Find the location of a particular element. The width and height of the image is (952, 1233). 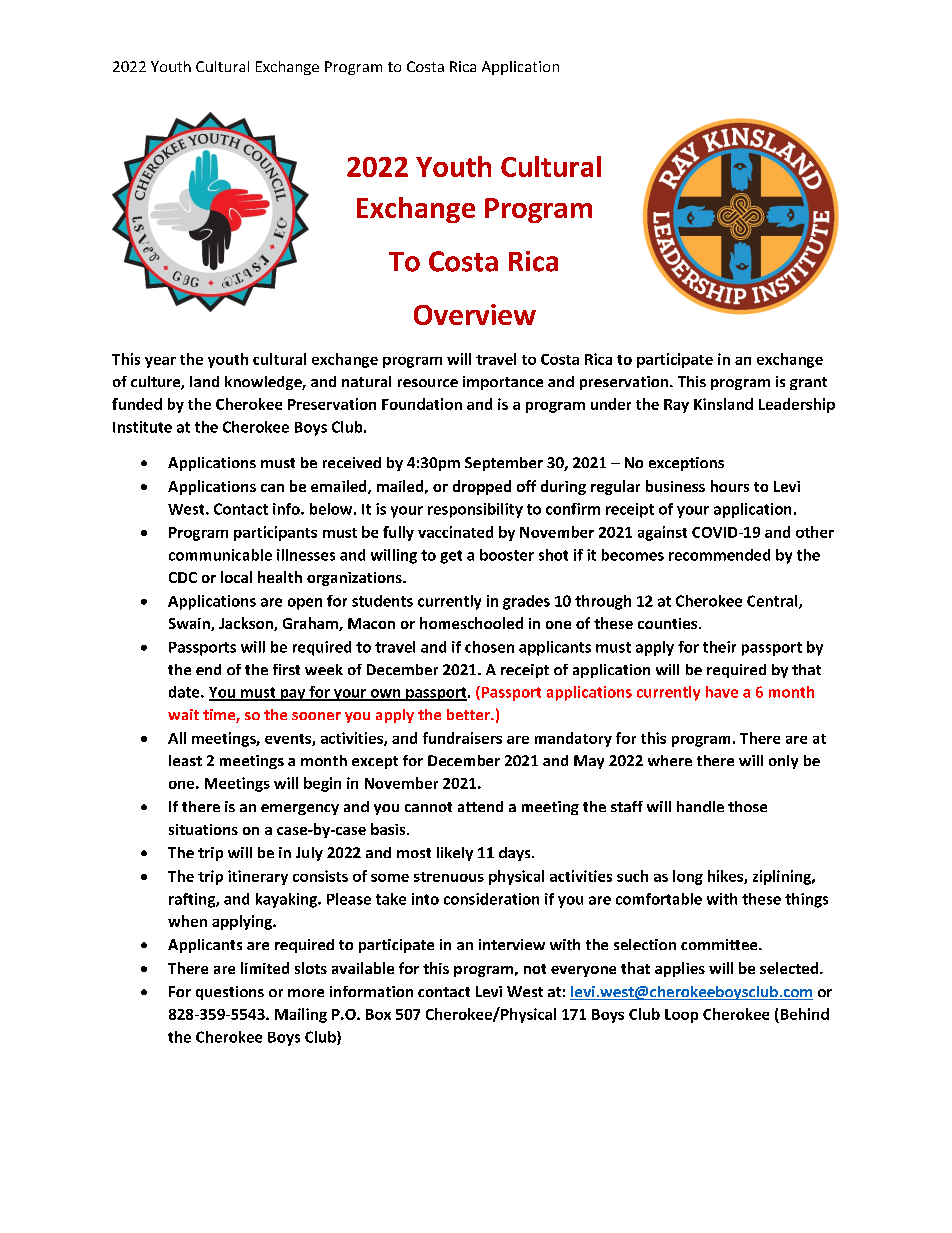

communicable is located at coordinates (220, 555).
